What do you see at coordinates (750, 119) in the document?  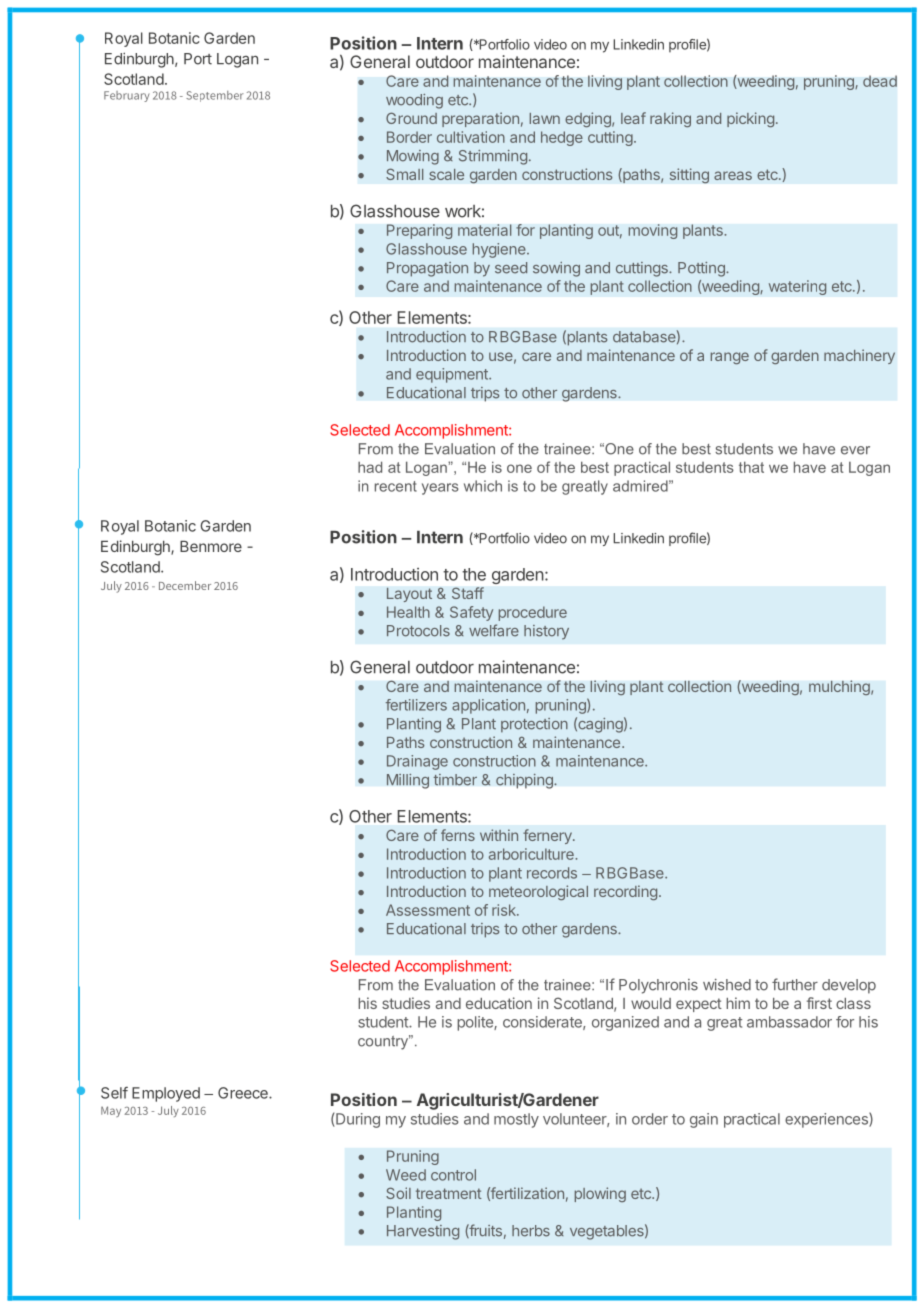 I see `picking` at bounding box center [750, 119].
